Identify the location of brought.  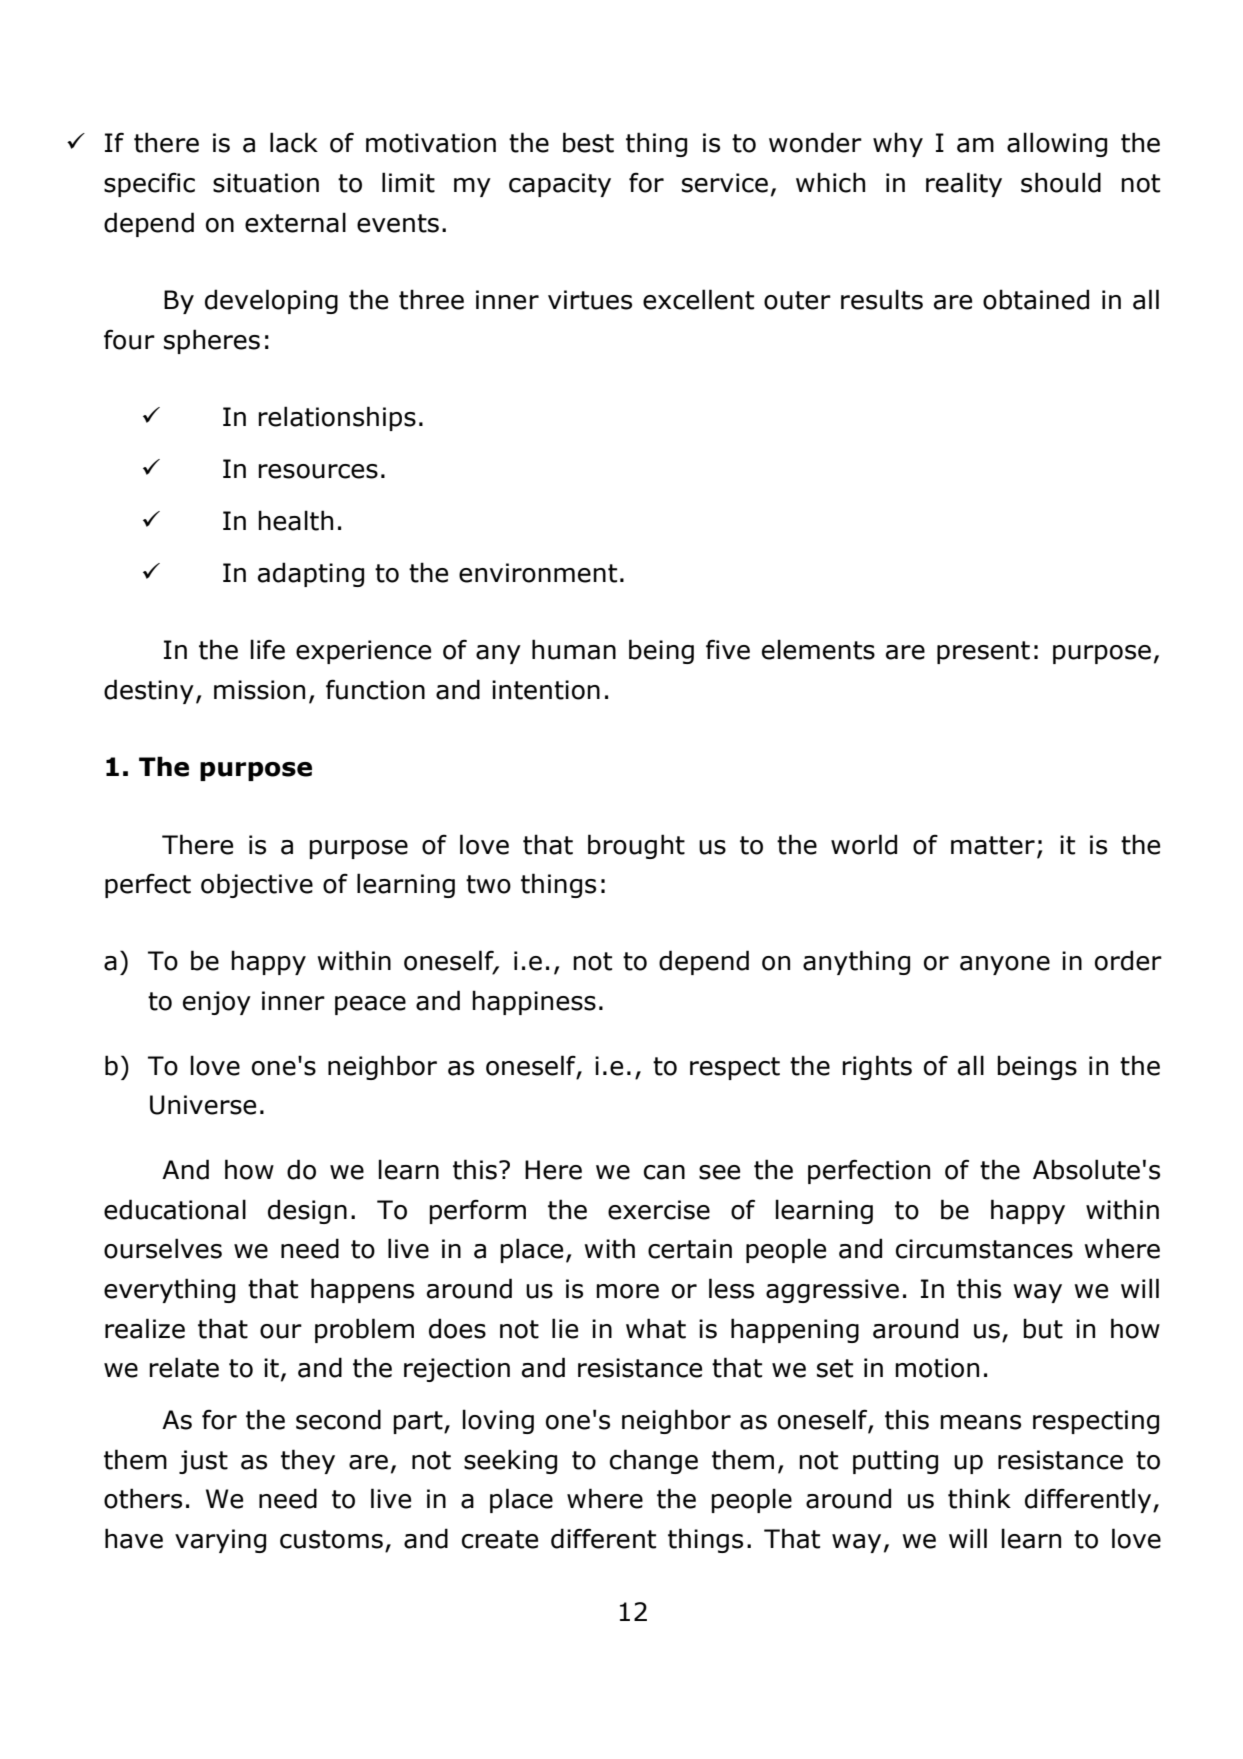
(636, 846).
